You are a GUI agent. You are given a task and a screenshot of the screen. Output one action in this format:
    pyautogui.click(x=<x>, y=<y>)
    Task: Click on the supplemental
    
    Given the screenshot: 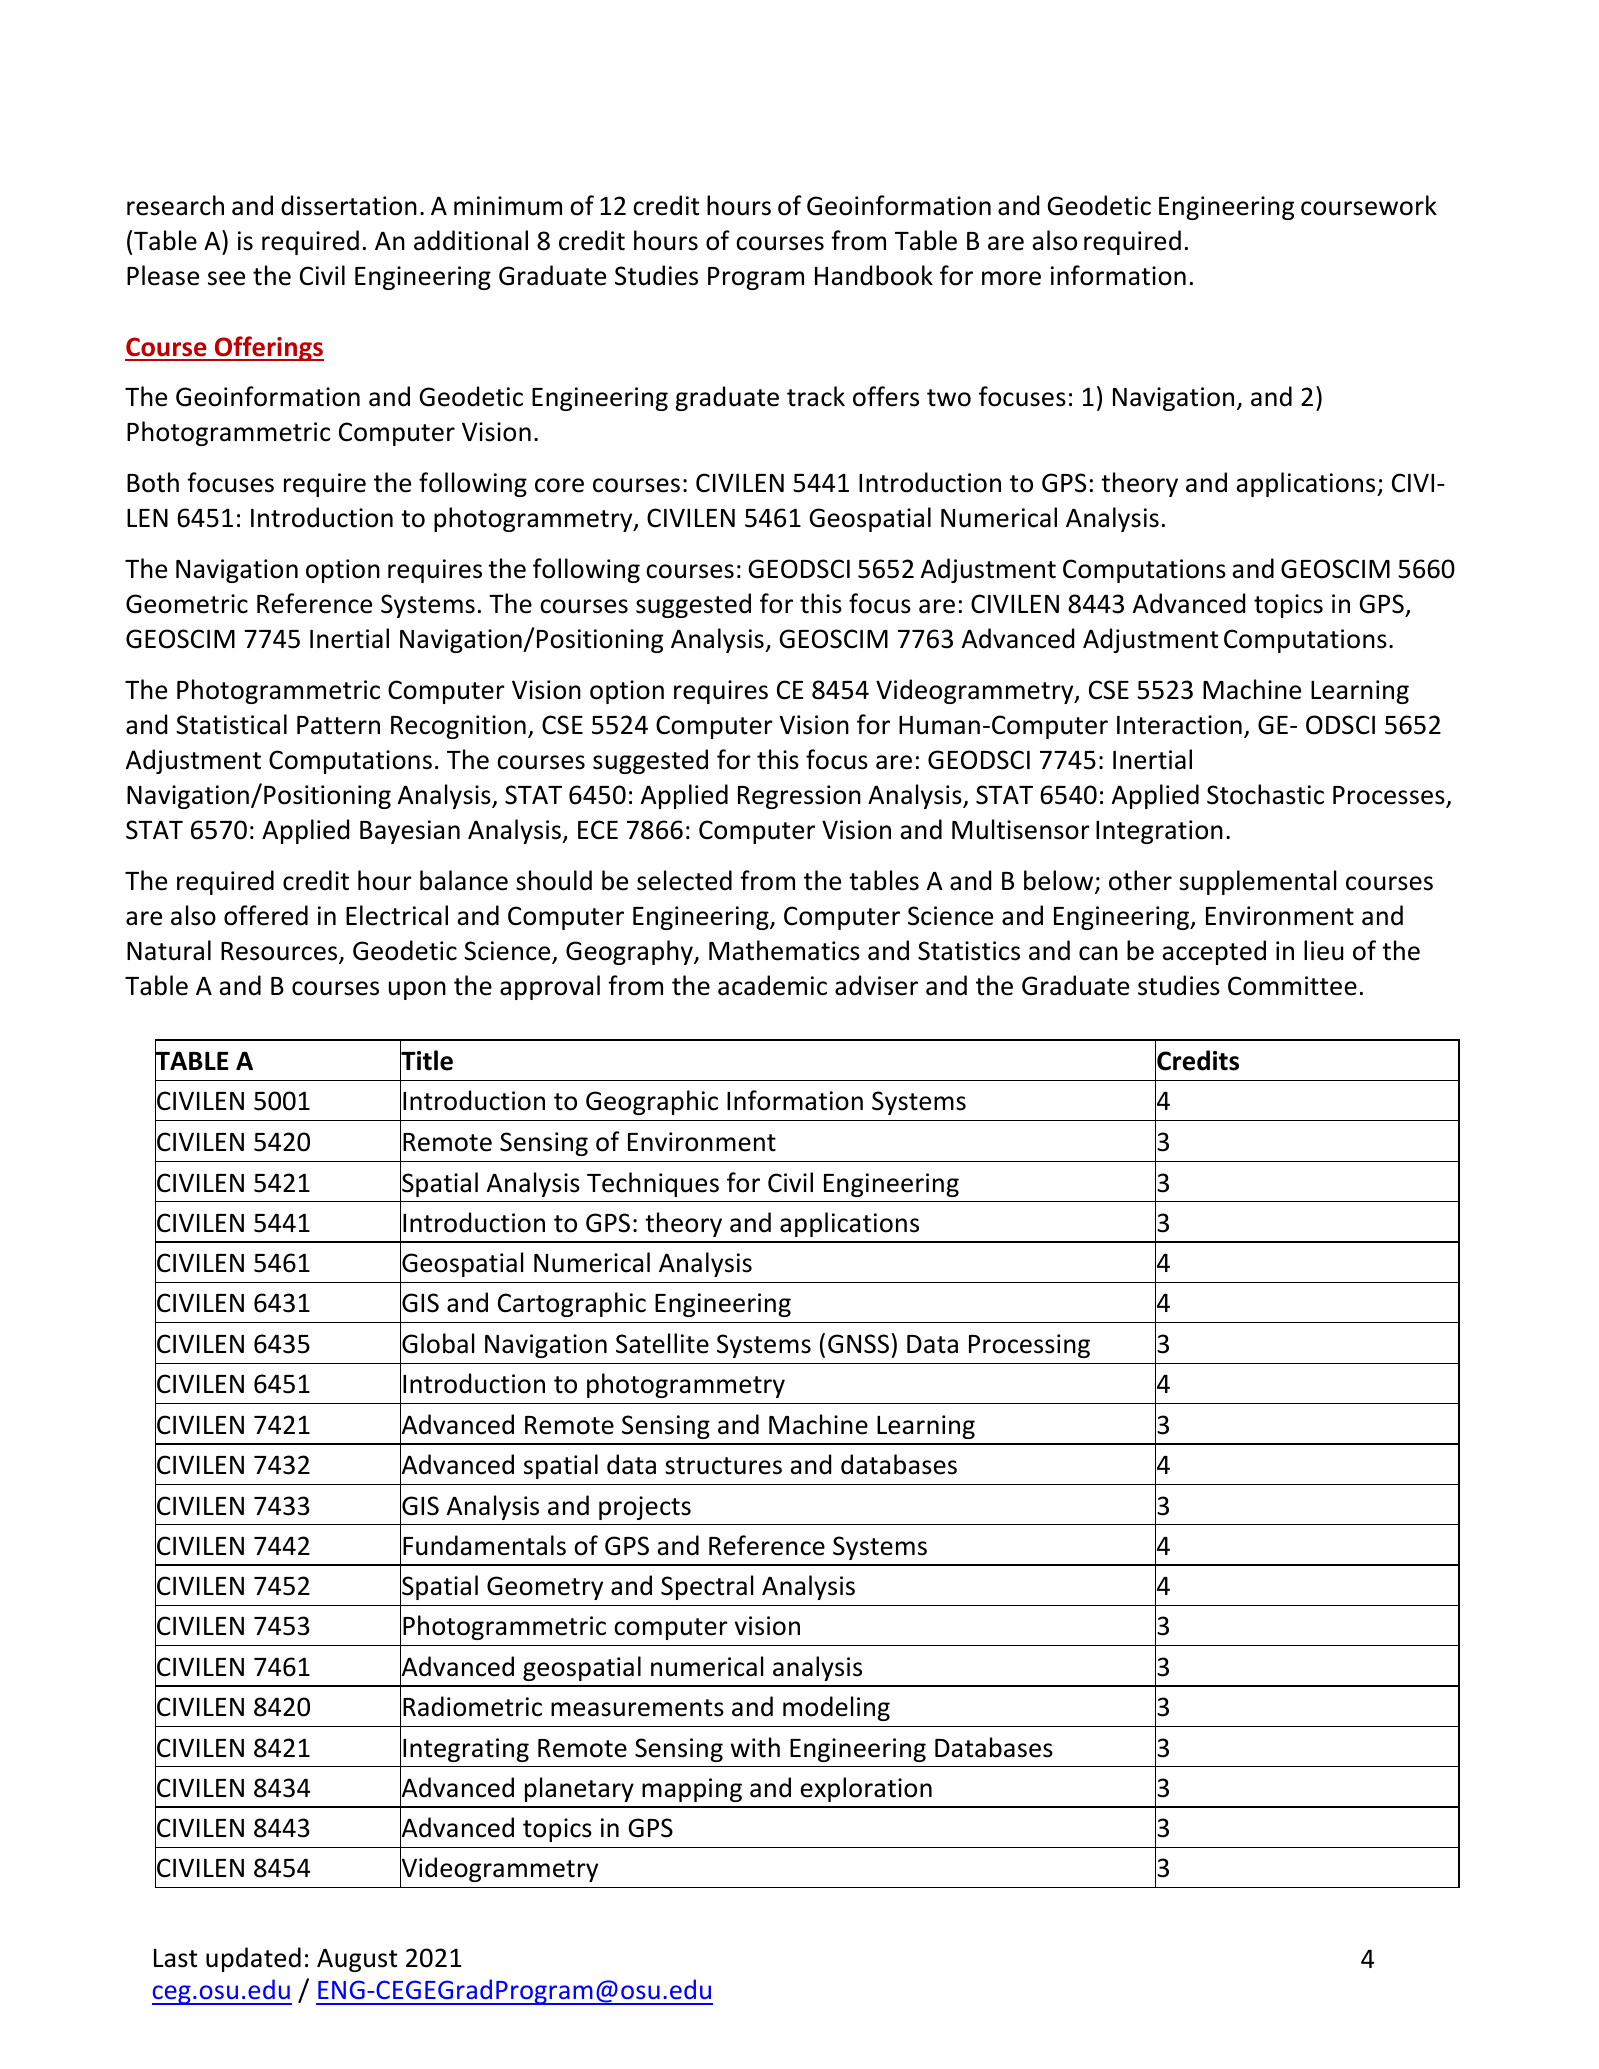 What is the action you would take?
    pyautogui.click(x=1258, y=882)
